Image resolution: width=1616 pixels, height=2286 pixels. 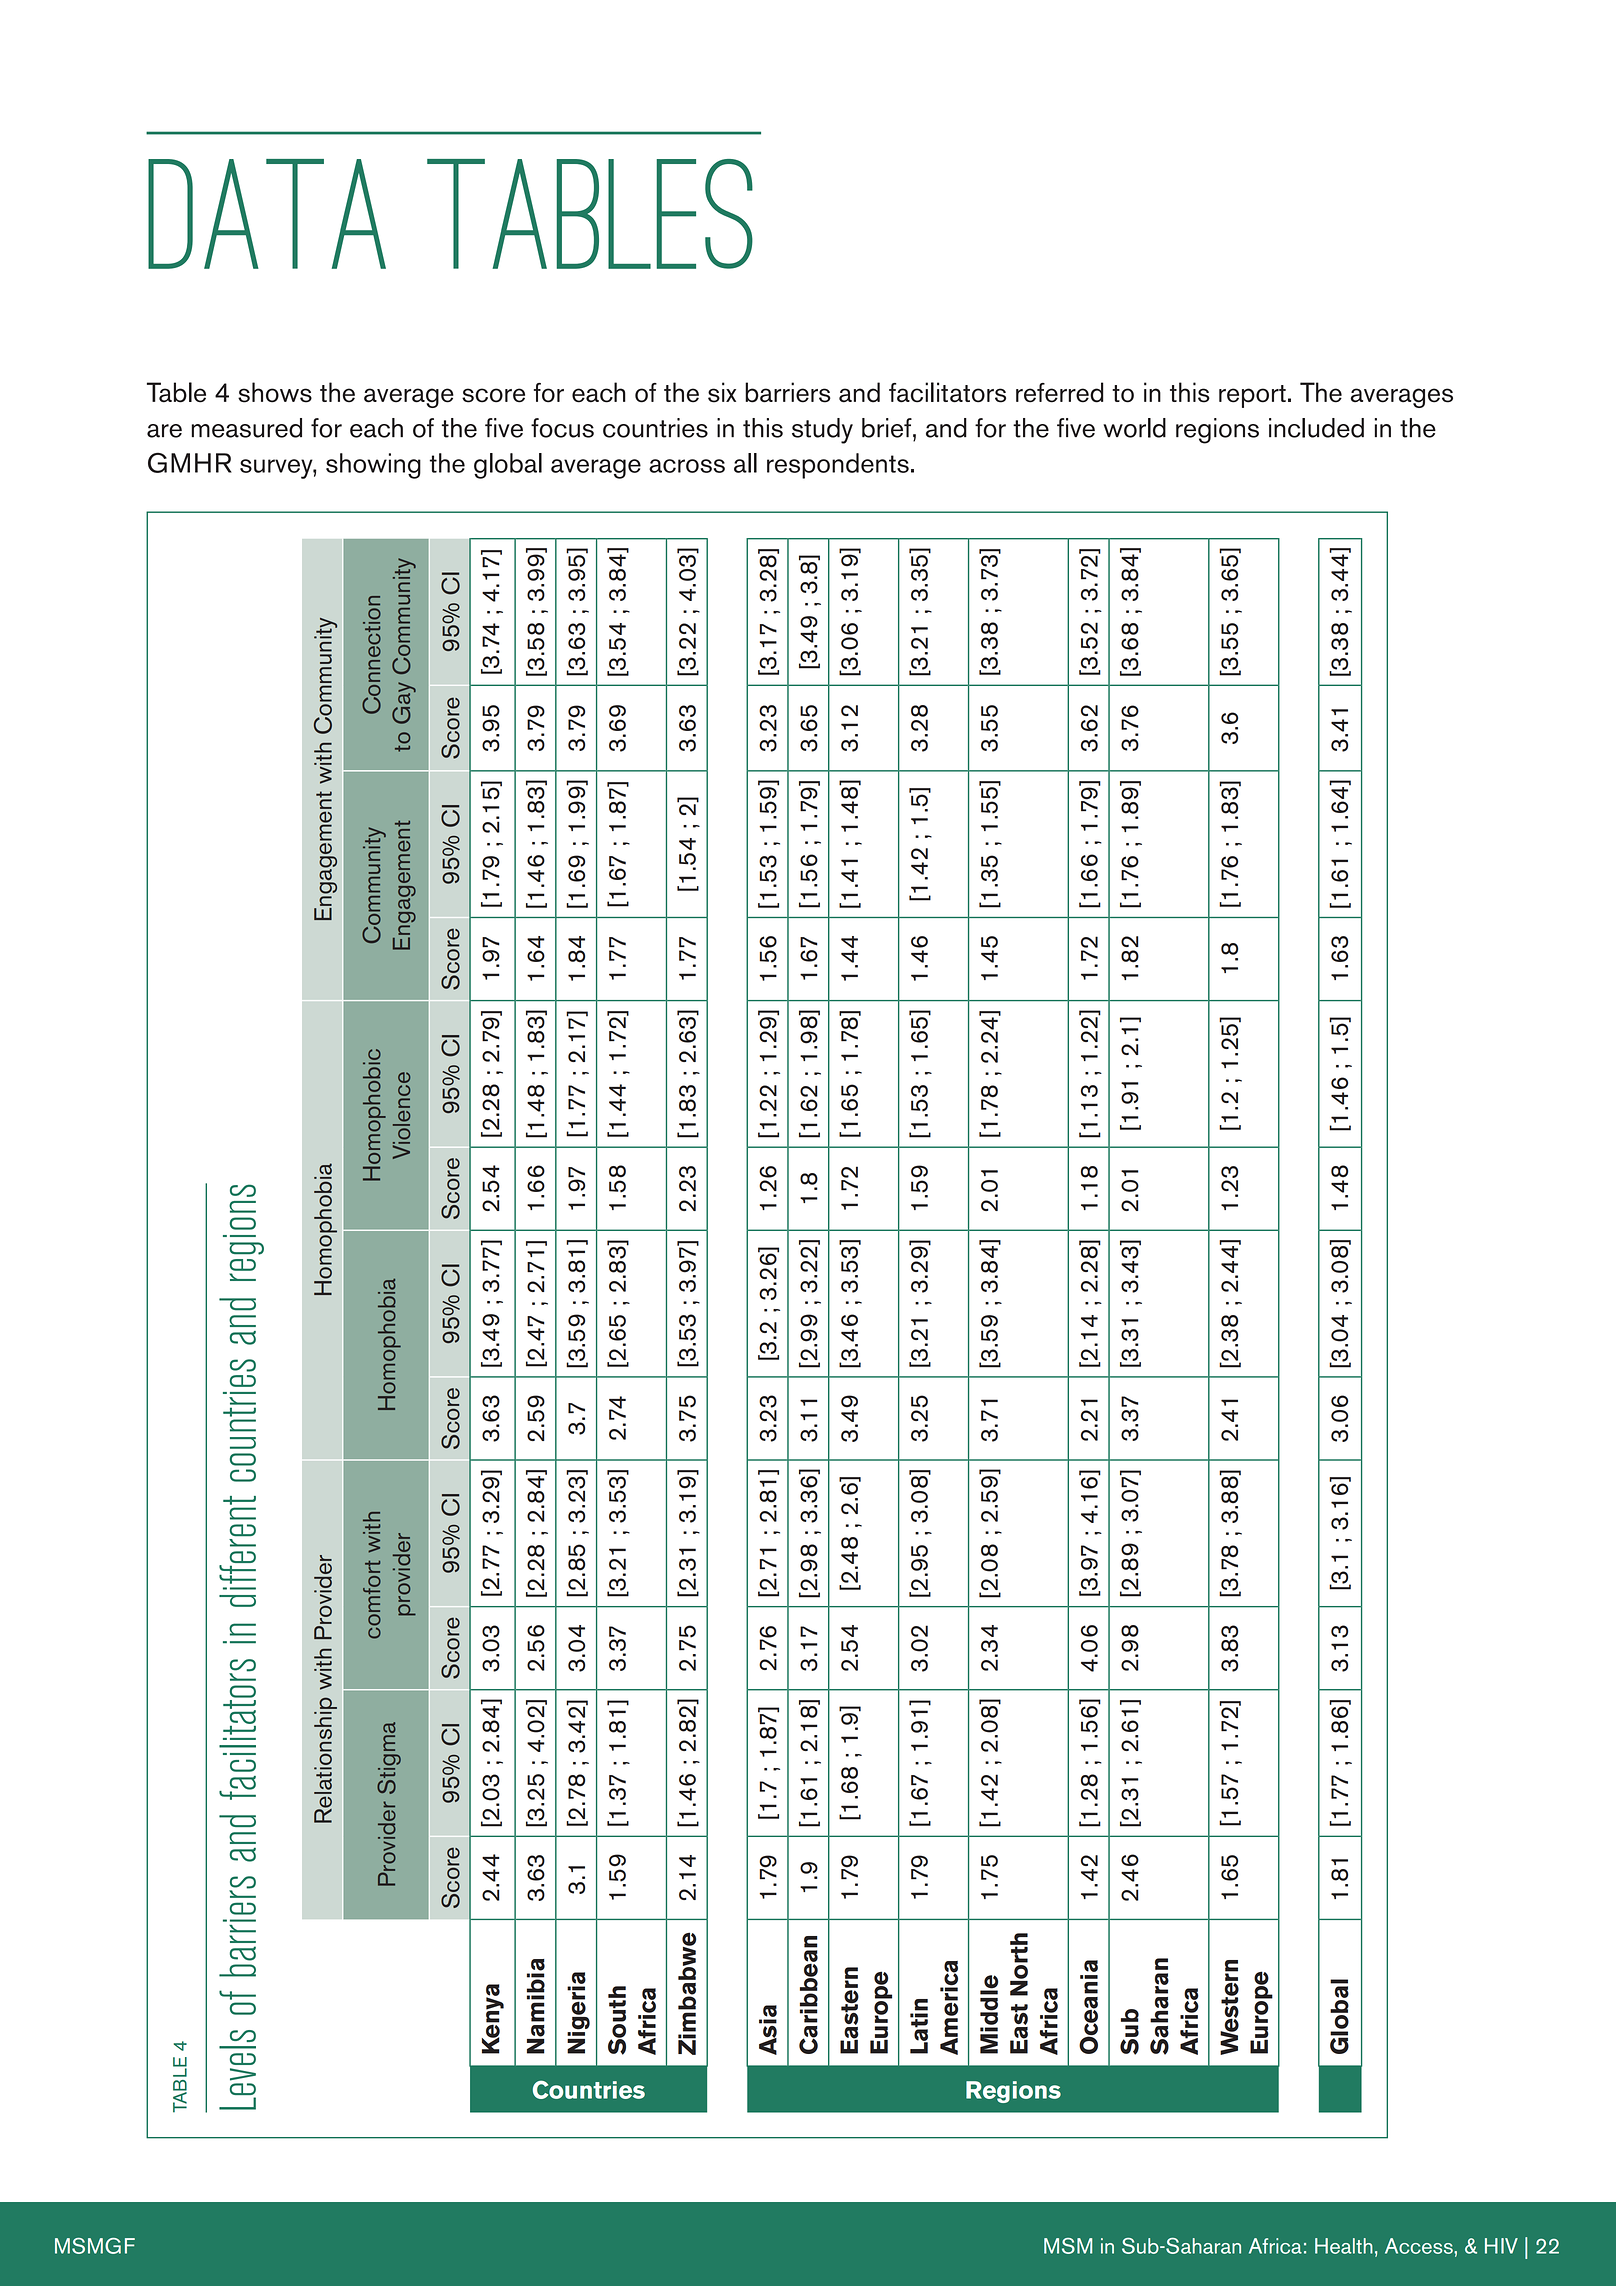 What do you see at coordinates (1252, 396) in the page?
I see `report` at bounding box center [1252, 396].
